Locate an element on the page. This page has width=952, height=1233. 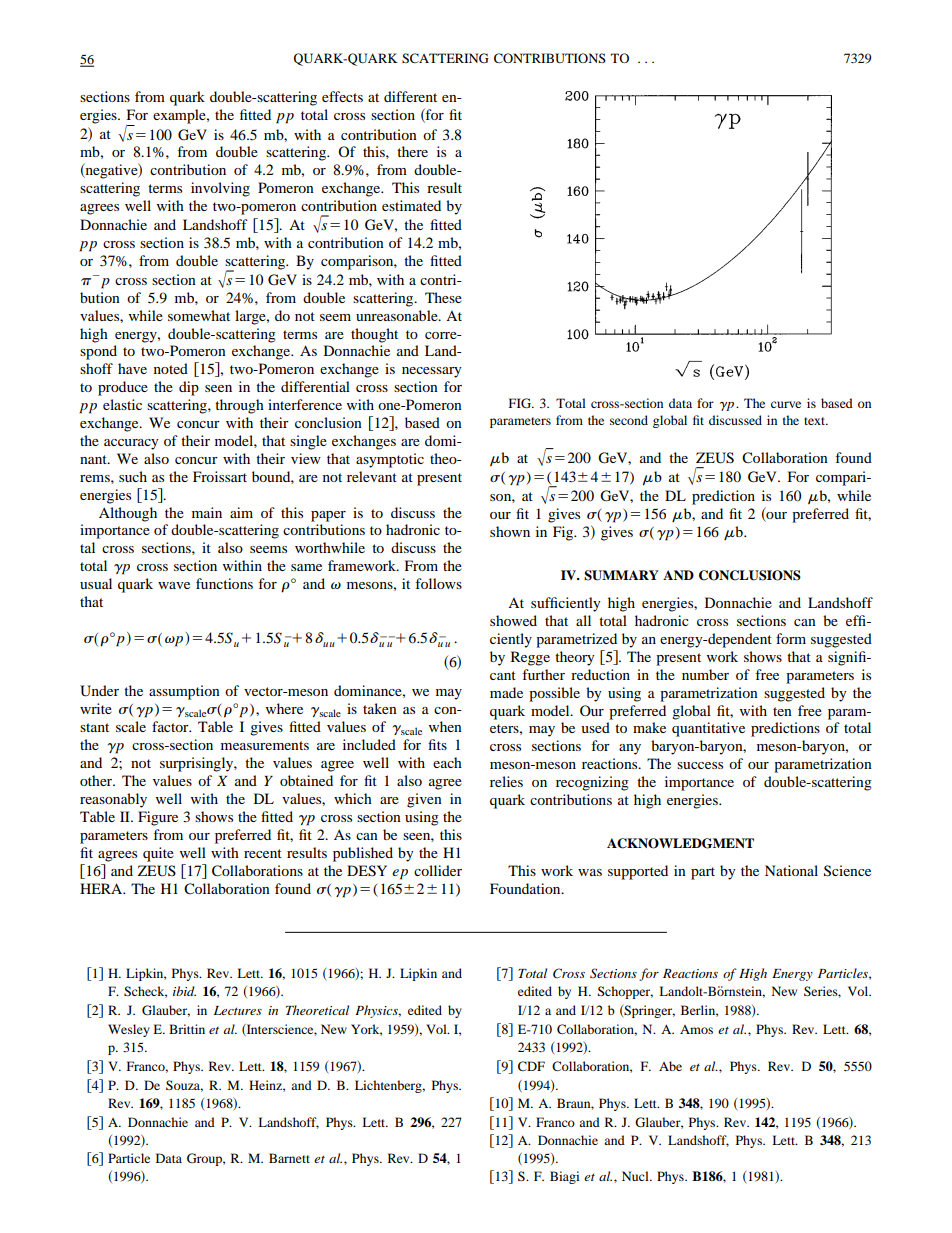
asymptotic is located at coordinates (390, 460).
